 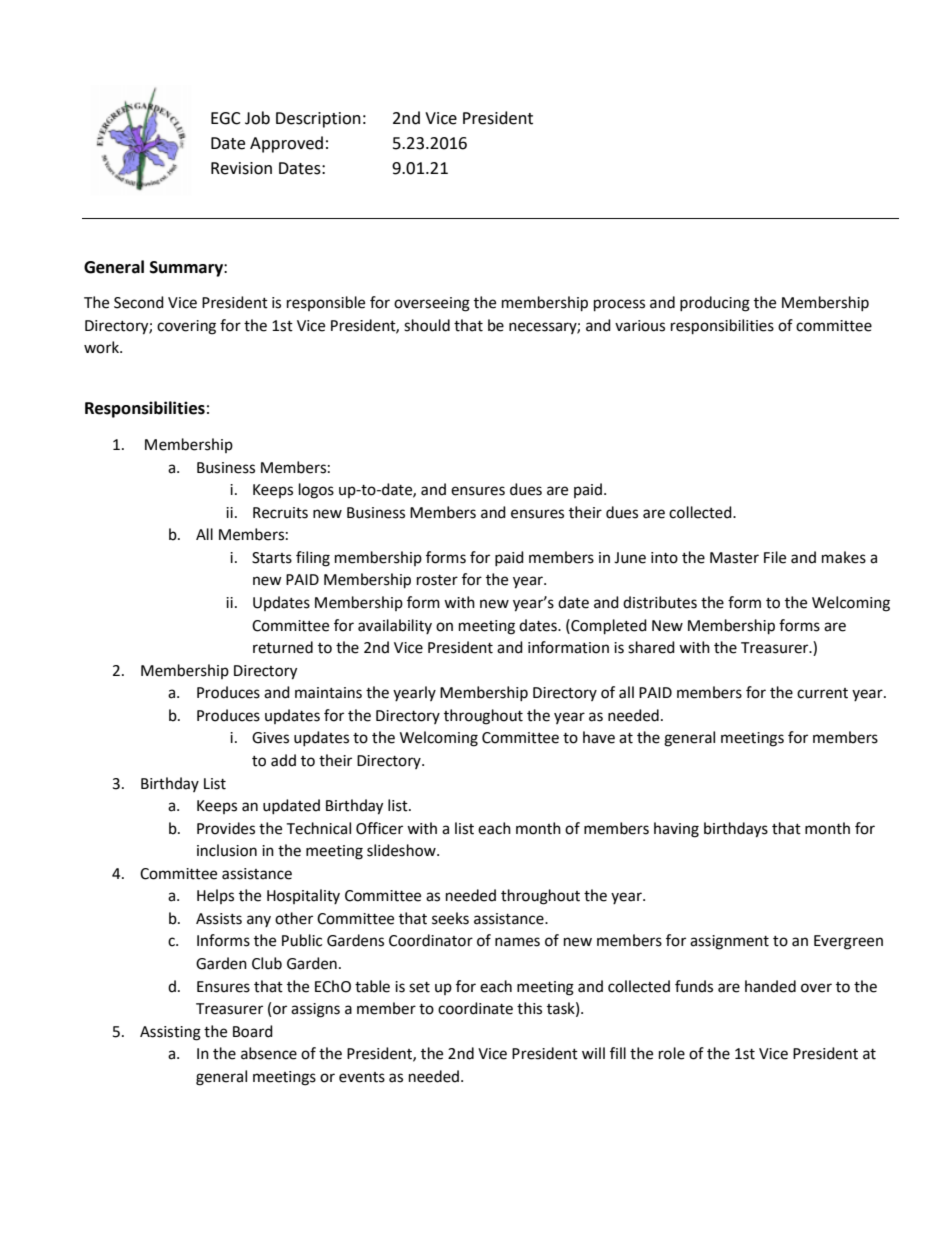 I want to click on have, so click(x=599, y=737).
